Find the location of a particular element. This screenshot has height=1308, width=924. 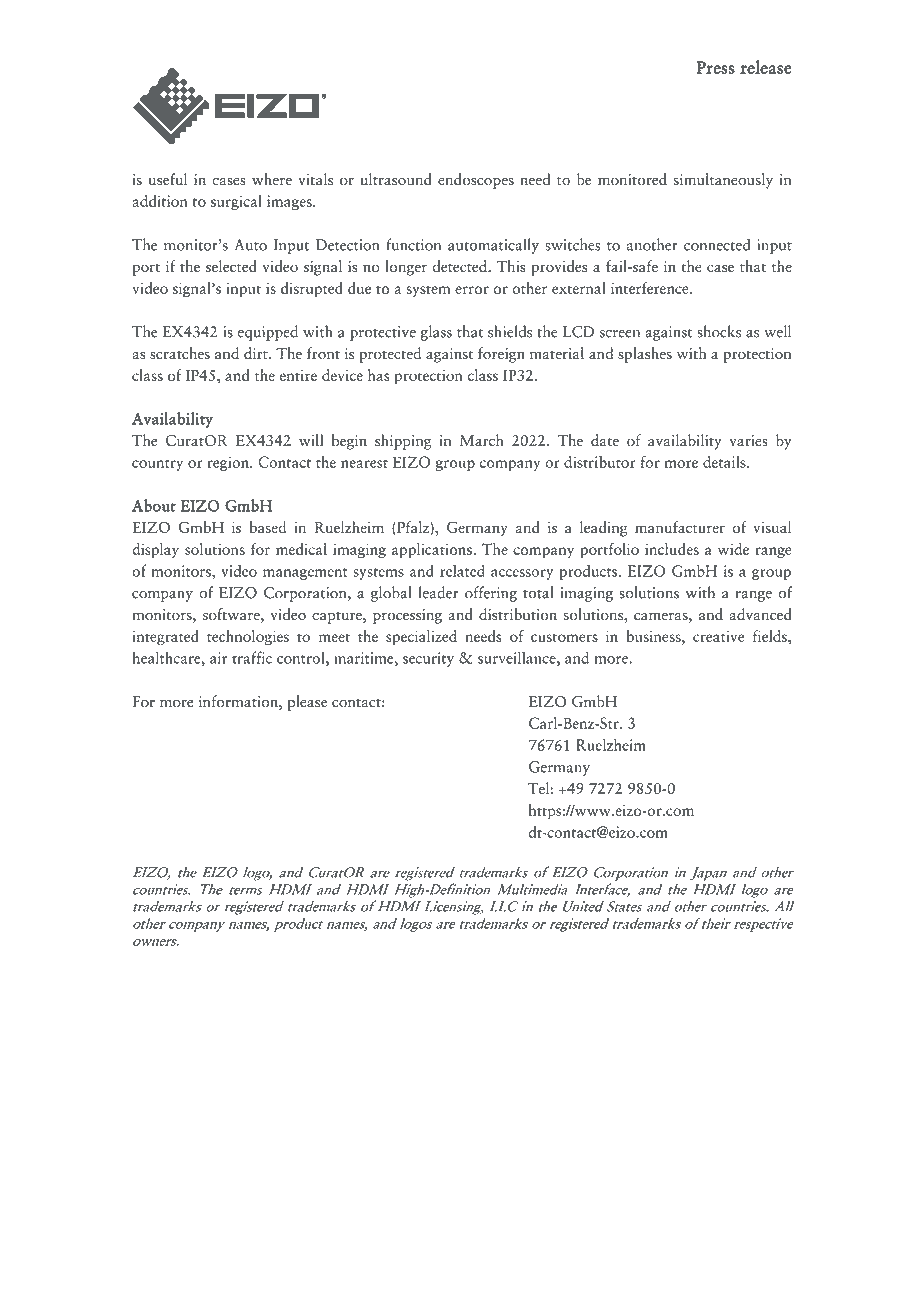

Press is located at coordinates (715, 67).
